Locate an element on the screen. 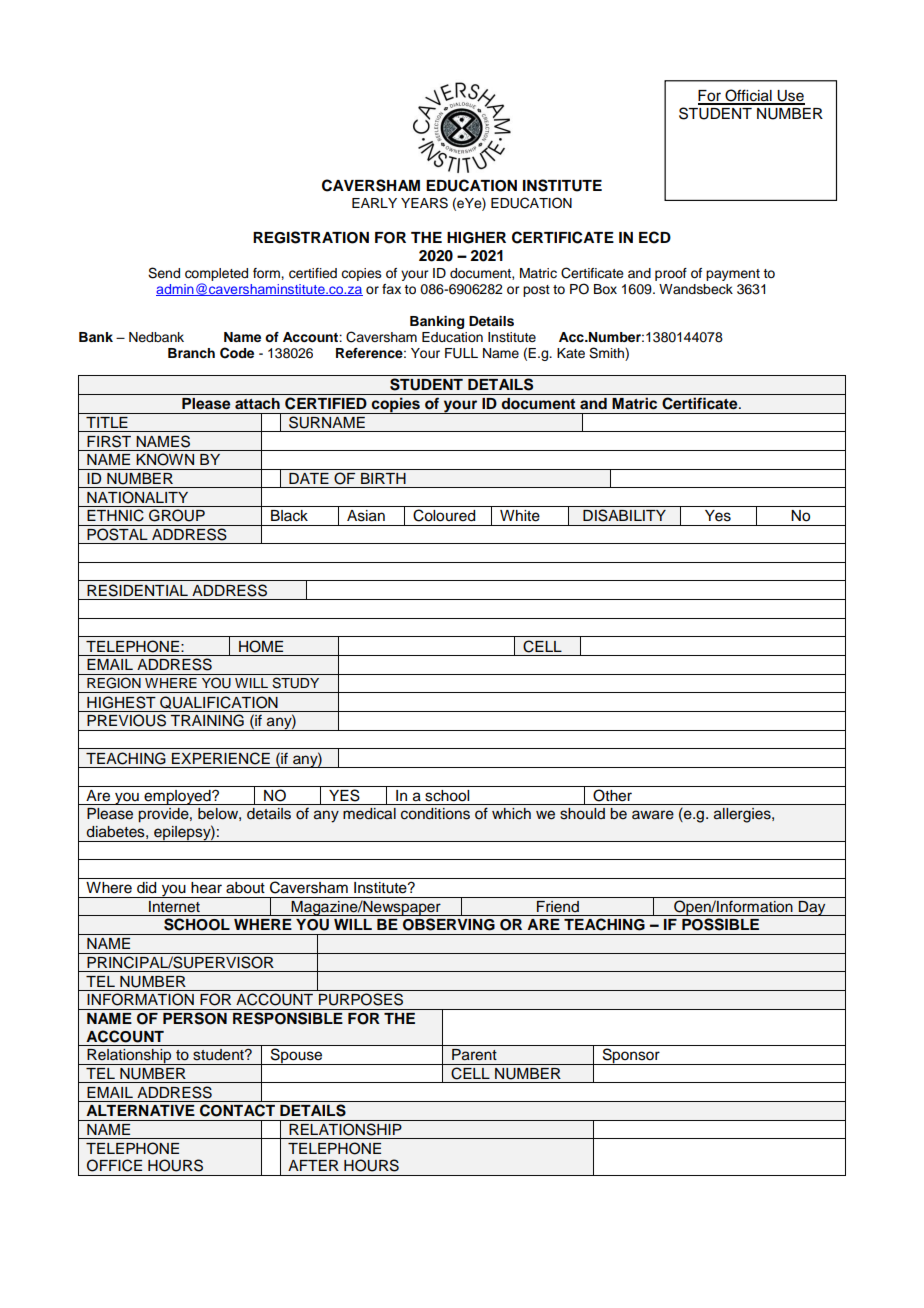 This screenshot has width=924, height=1308. aware is located at coordinates (653, 815).
